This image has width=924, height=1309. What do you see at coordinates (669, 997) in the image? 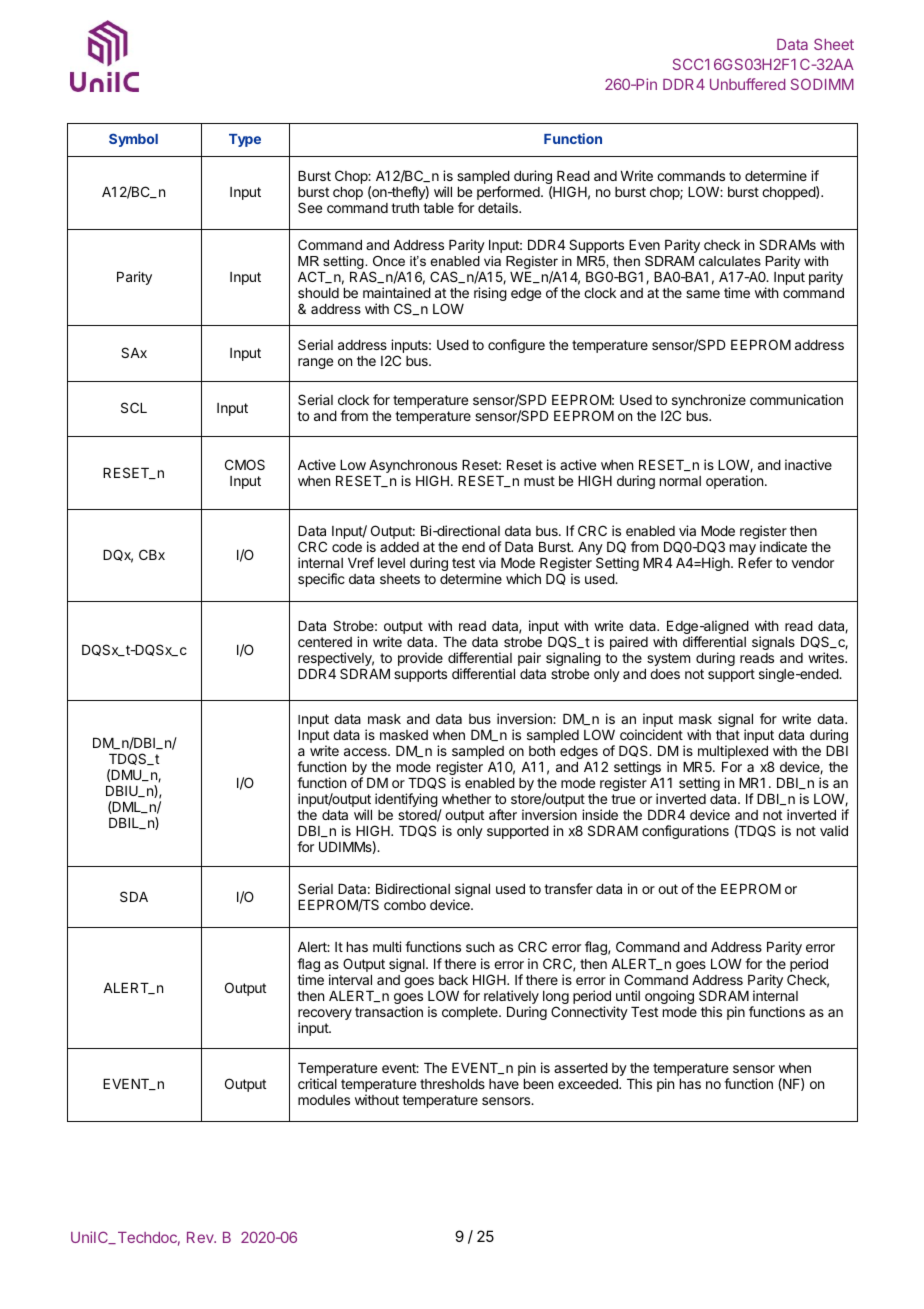
I see `ongoing` at bounding box center [669, 997].
